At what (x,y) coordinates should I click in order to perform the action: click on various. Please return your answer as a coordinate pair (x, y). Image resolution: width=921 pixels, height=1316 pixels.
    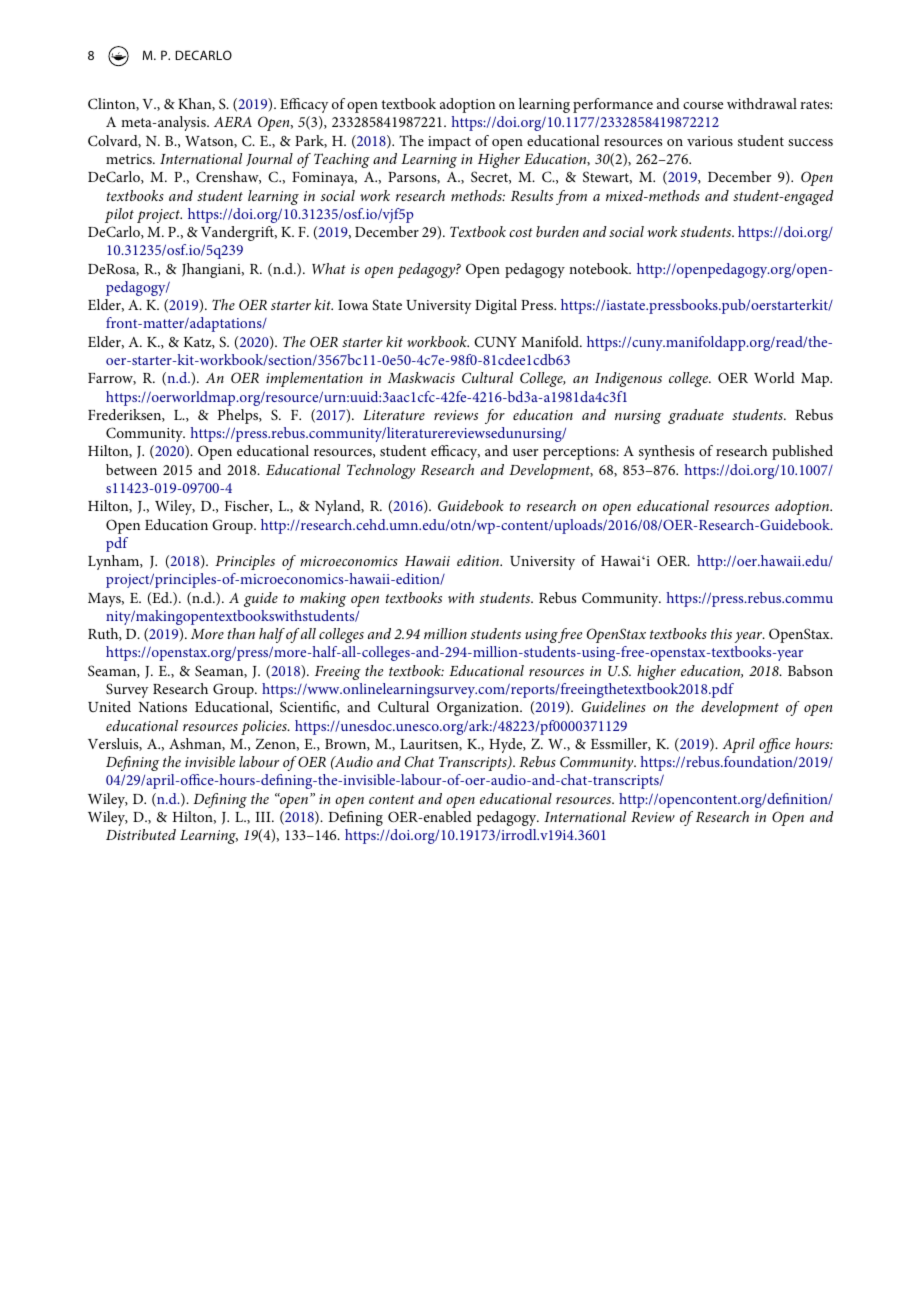
    Looking at the image, I should click on (710, 141).
